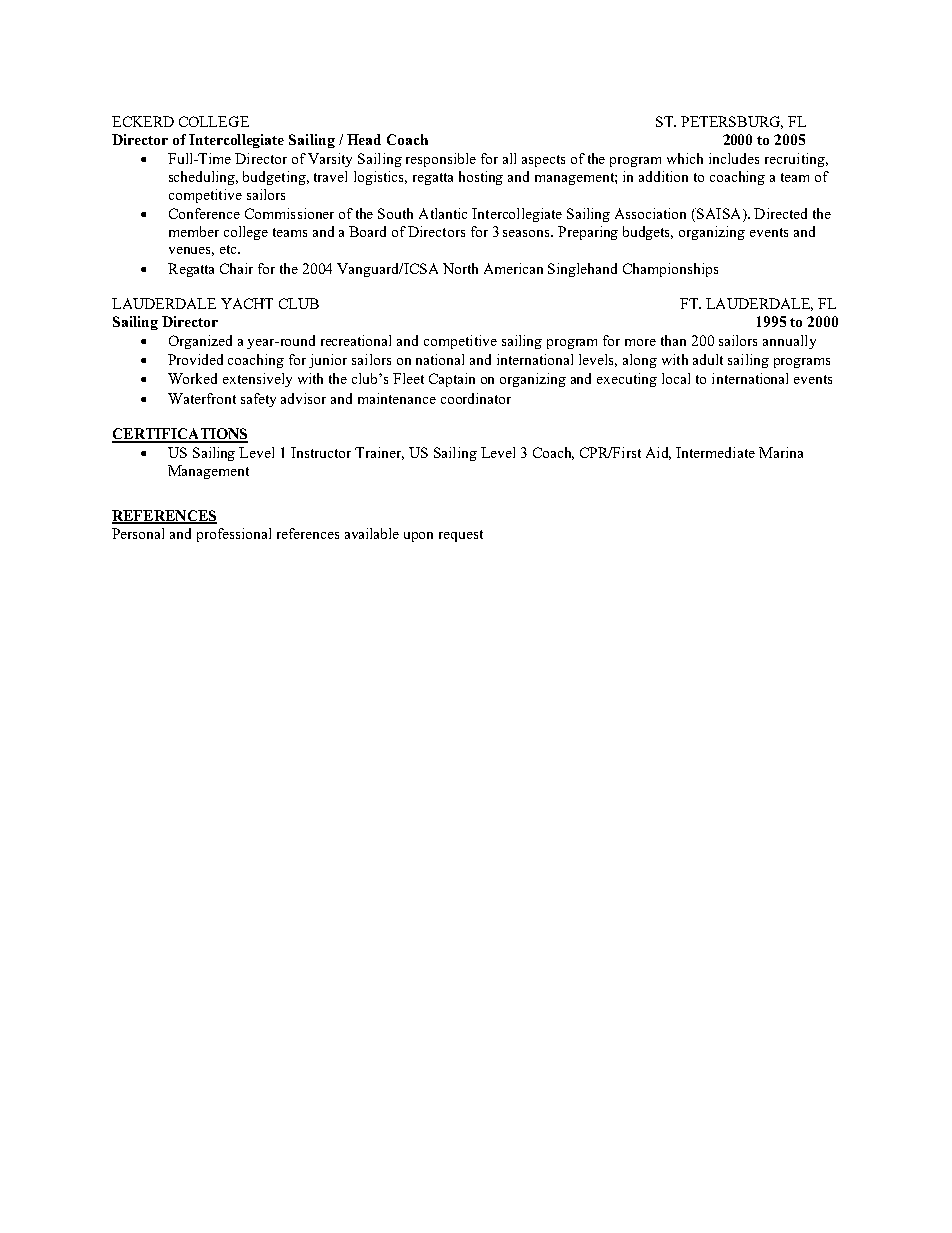  I want to click on Intermediate, so click(715, 452).
